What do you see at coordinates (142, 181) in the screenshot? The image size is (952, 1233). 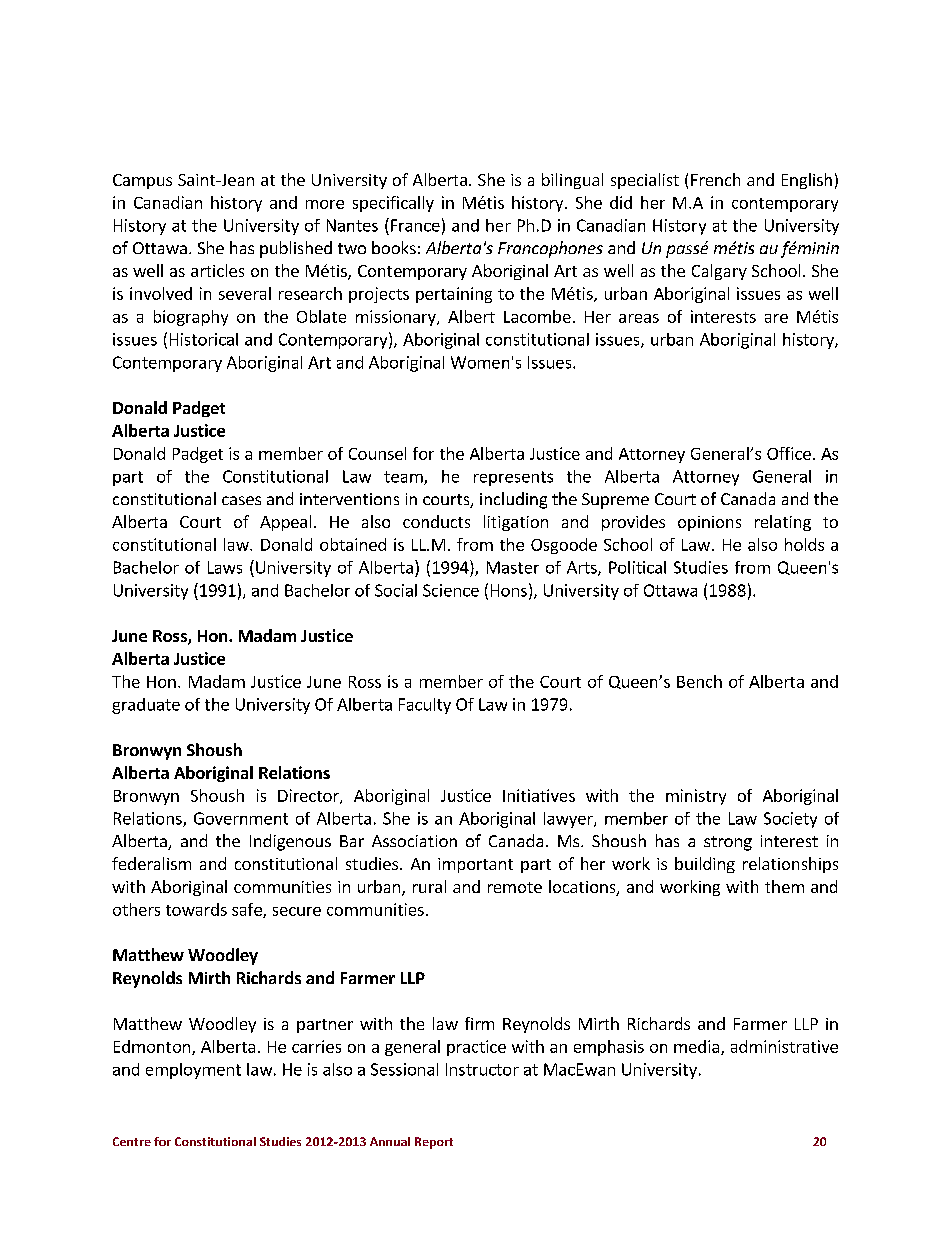 I see `Campus` at bounding box center [142, 181].
